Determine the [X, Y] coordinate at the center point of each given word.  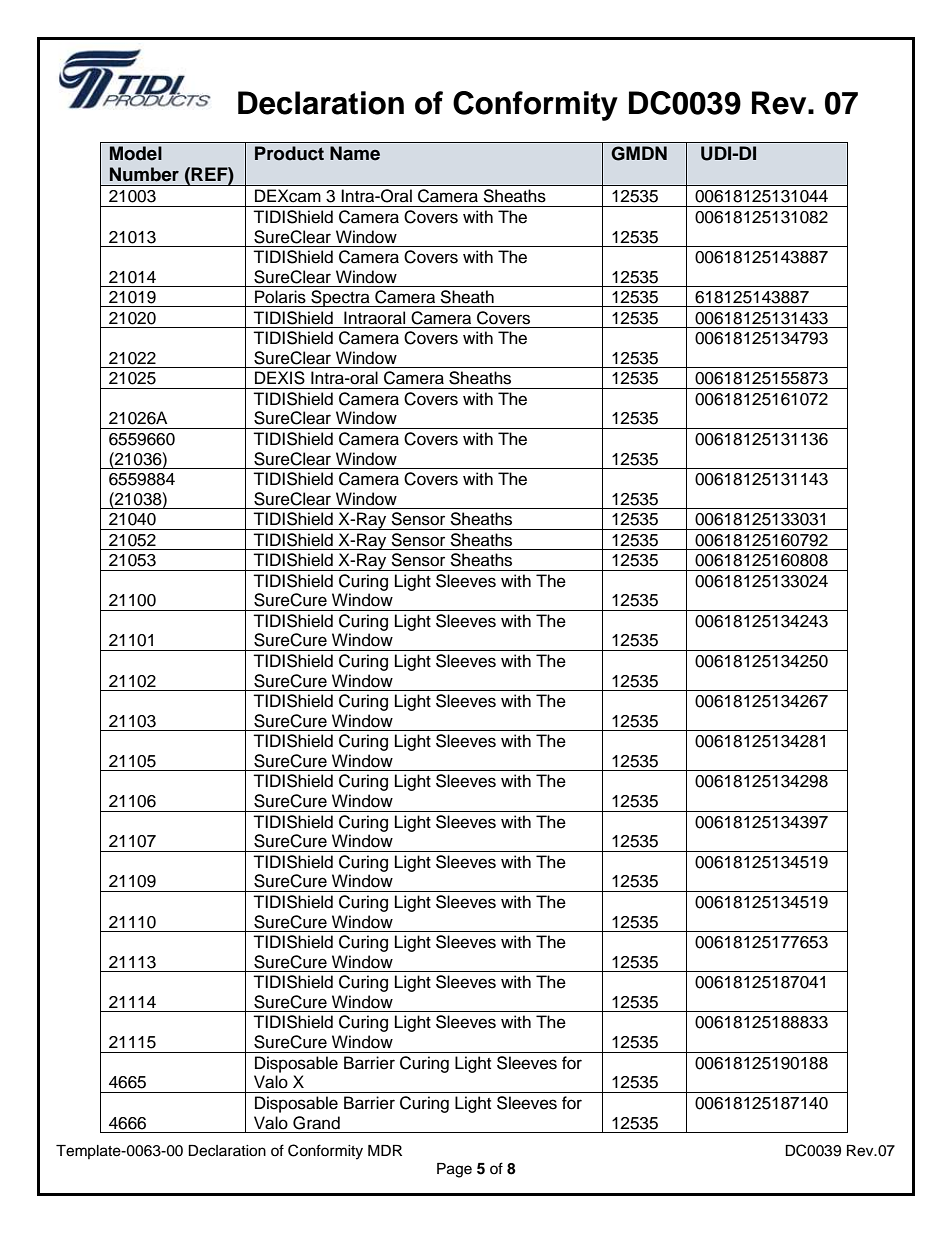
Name [355, 153]
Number [144, 174]
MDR [385, 1150]
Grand [316, 1123]
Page [454, 1170]
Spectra [340, 298]
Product [289, 153]
